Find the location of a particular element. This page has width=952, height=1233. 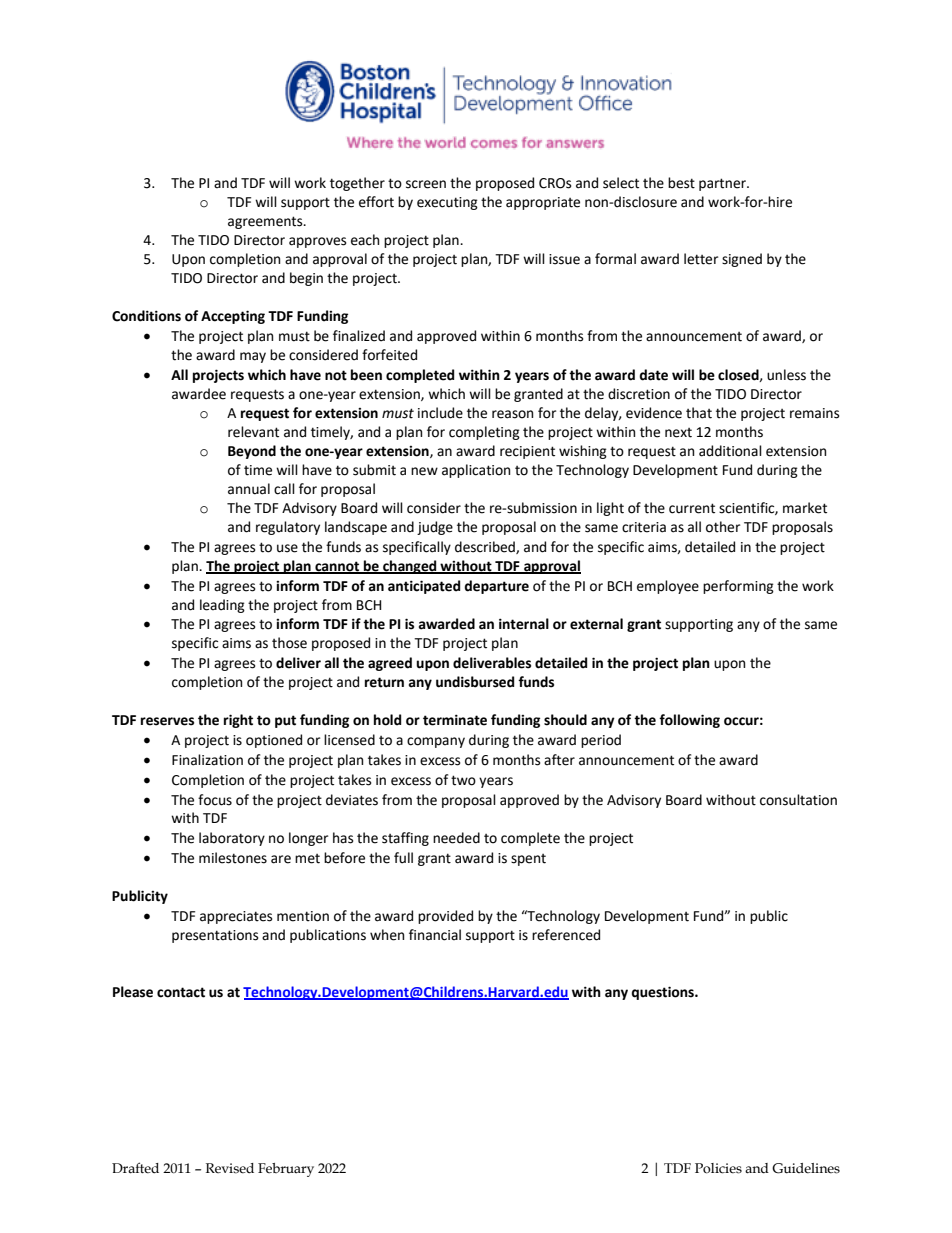

February is located at coordinates (286, 1170).
